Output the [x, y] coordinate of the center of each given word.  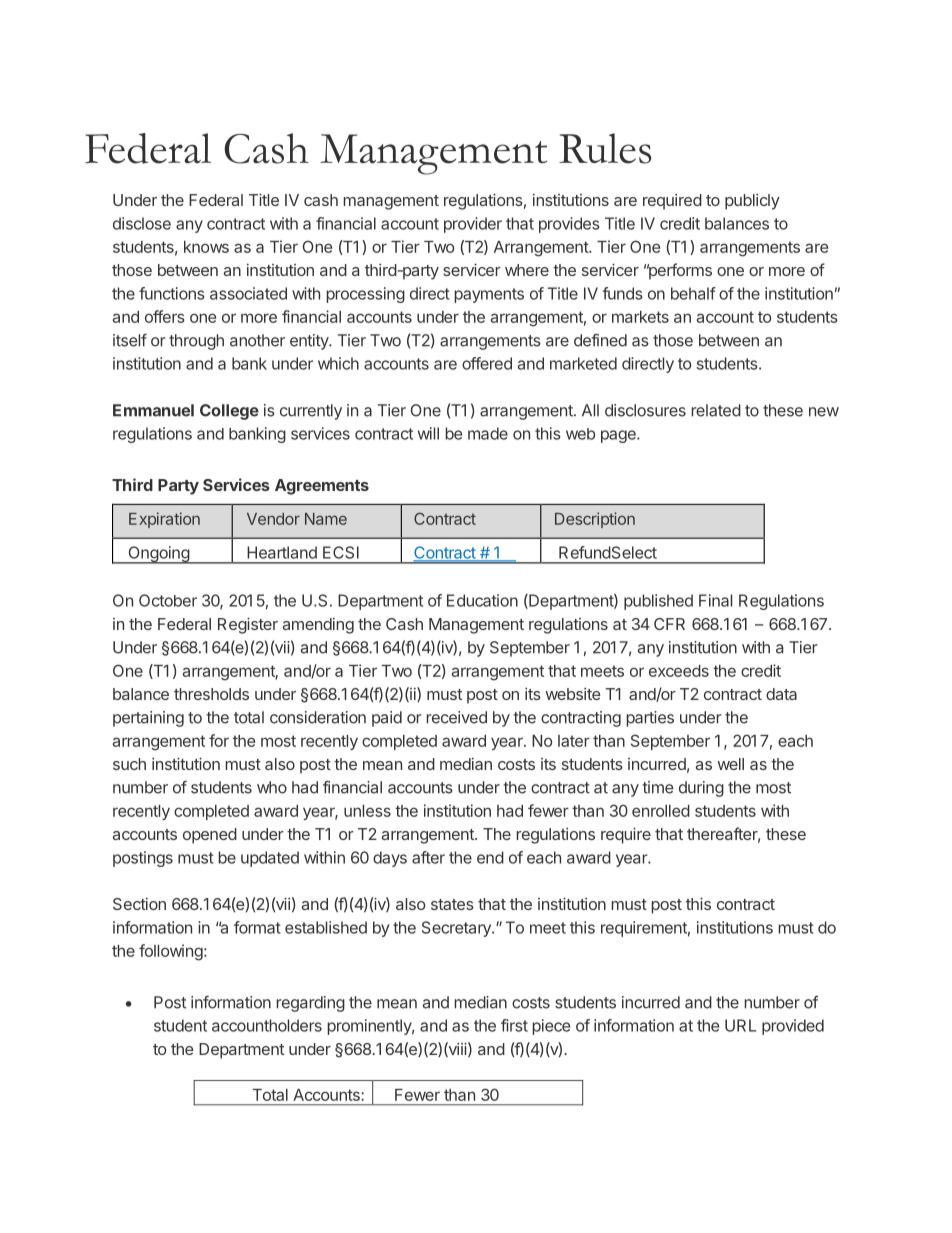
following [171, 952]
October [168, 600]
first [514, 1025]
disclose [142, 223]
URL [740, 1025]
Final [715, 600]
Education [482, 600]
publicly [752, 202]
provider [473, 225]
